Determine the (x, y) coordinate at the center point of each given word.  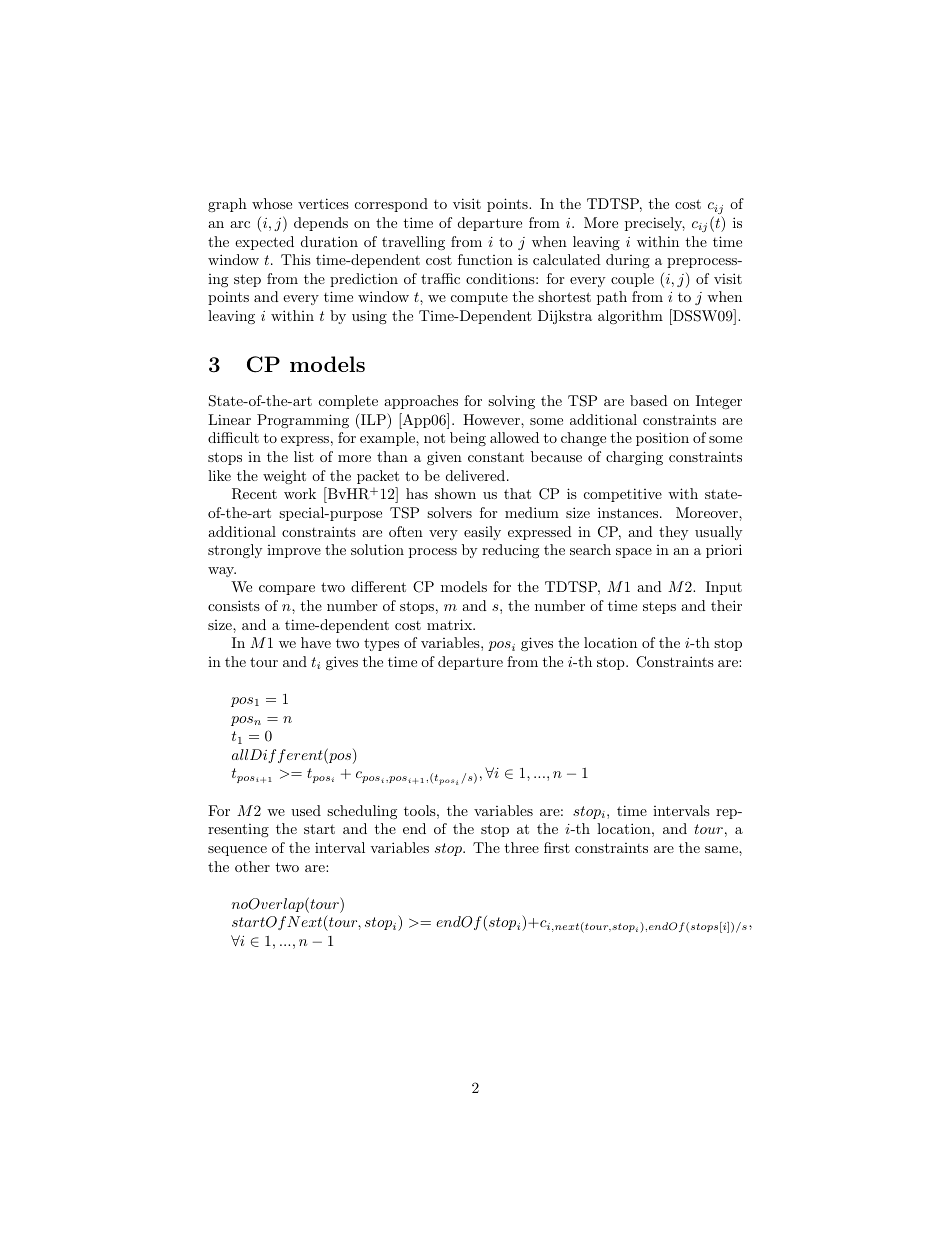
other (252, 866)
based (649, 400)
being (468, 439)
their (726, 605)
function (485, 259)
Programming (303, 421)
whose (272, 203)
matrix (450, 624)
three (521, 847)
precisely (655, 224)
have (316, 642)
